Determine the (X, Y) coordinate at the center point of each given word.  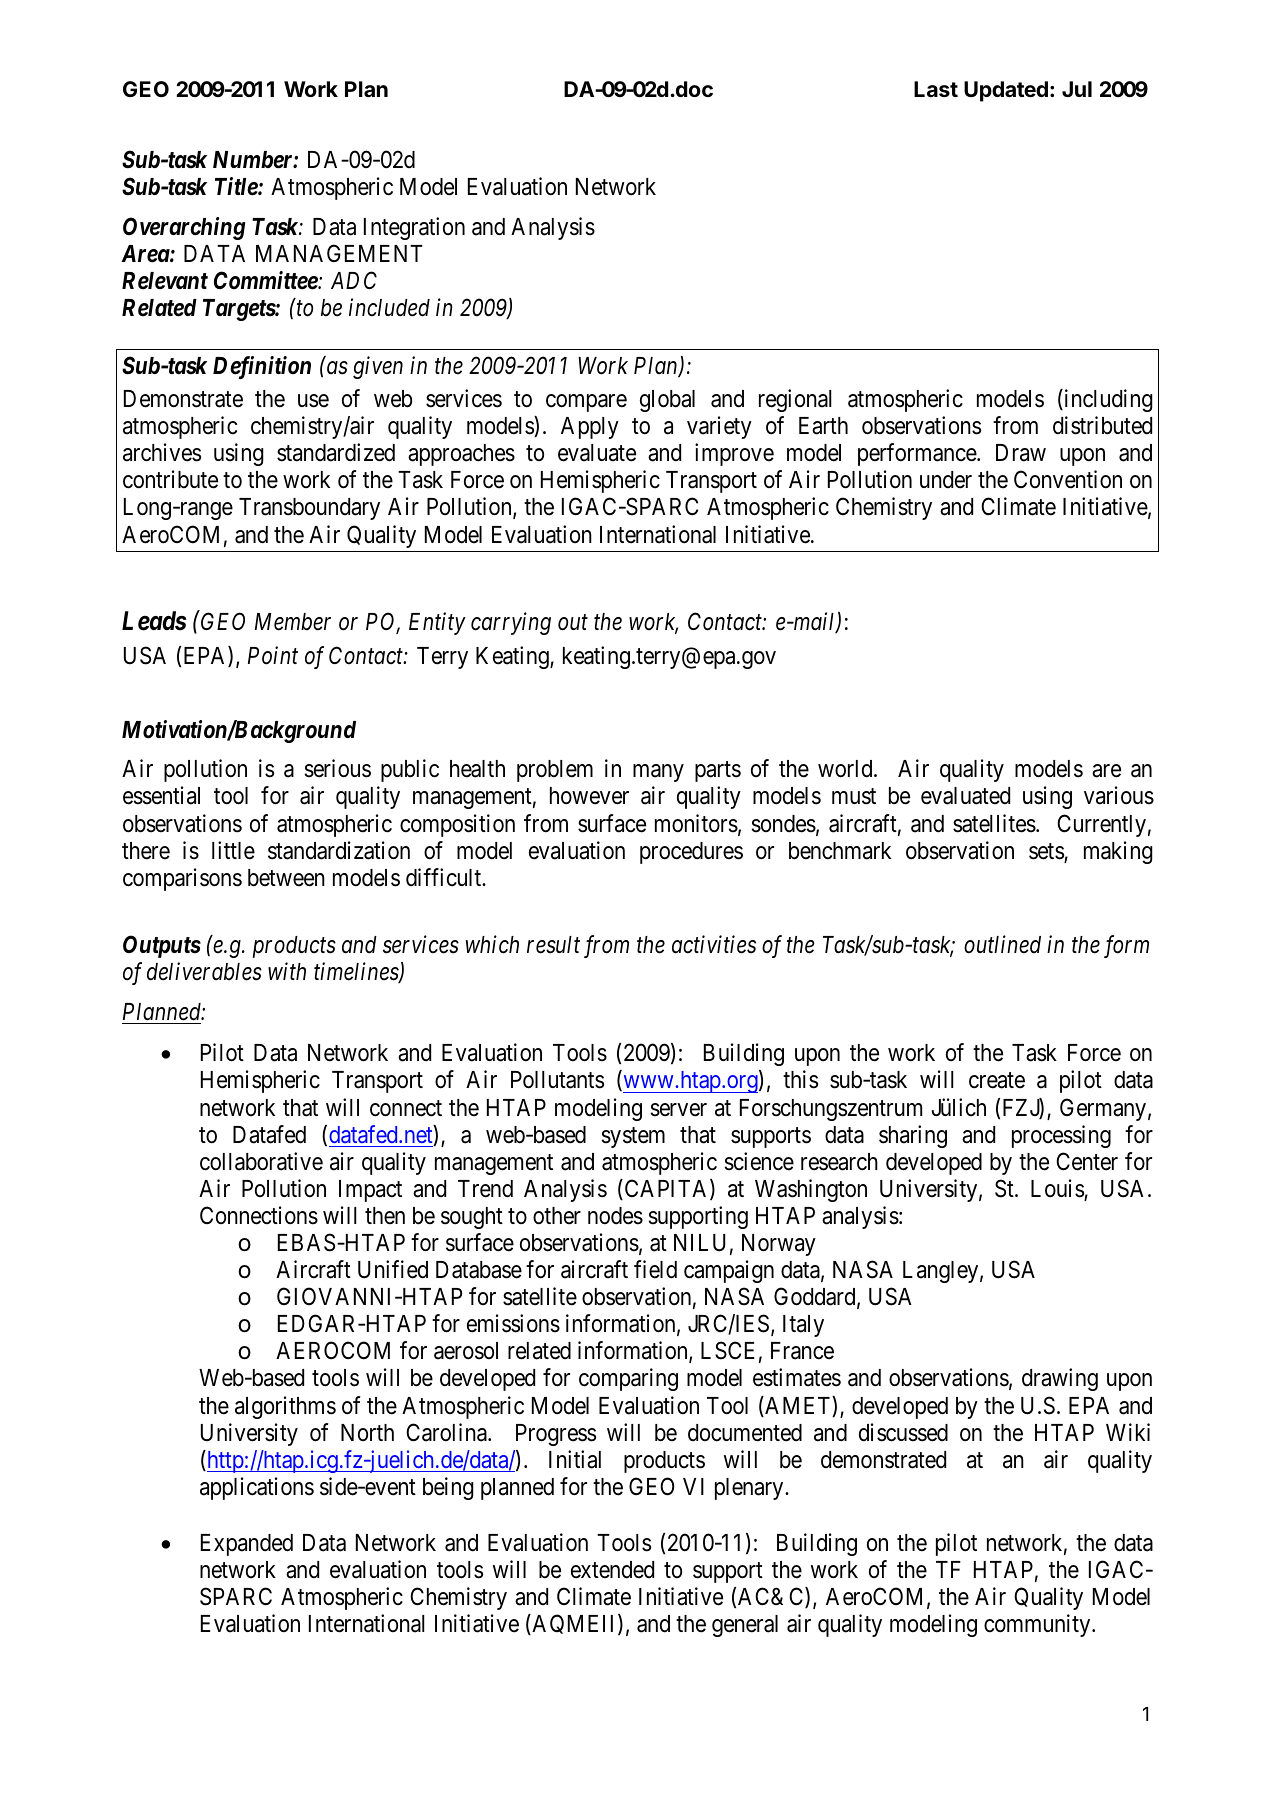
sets (1047, 852)
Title (237, 186)
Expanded (247, 1545)
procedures (691, 853)
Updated (1006, 91)
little (233, 850)
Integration (414, 228)
